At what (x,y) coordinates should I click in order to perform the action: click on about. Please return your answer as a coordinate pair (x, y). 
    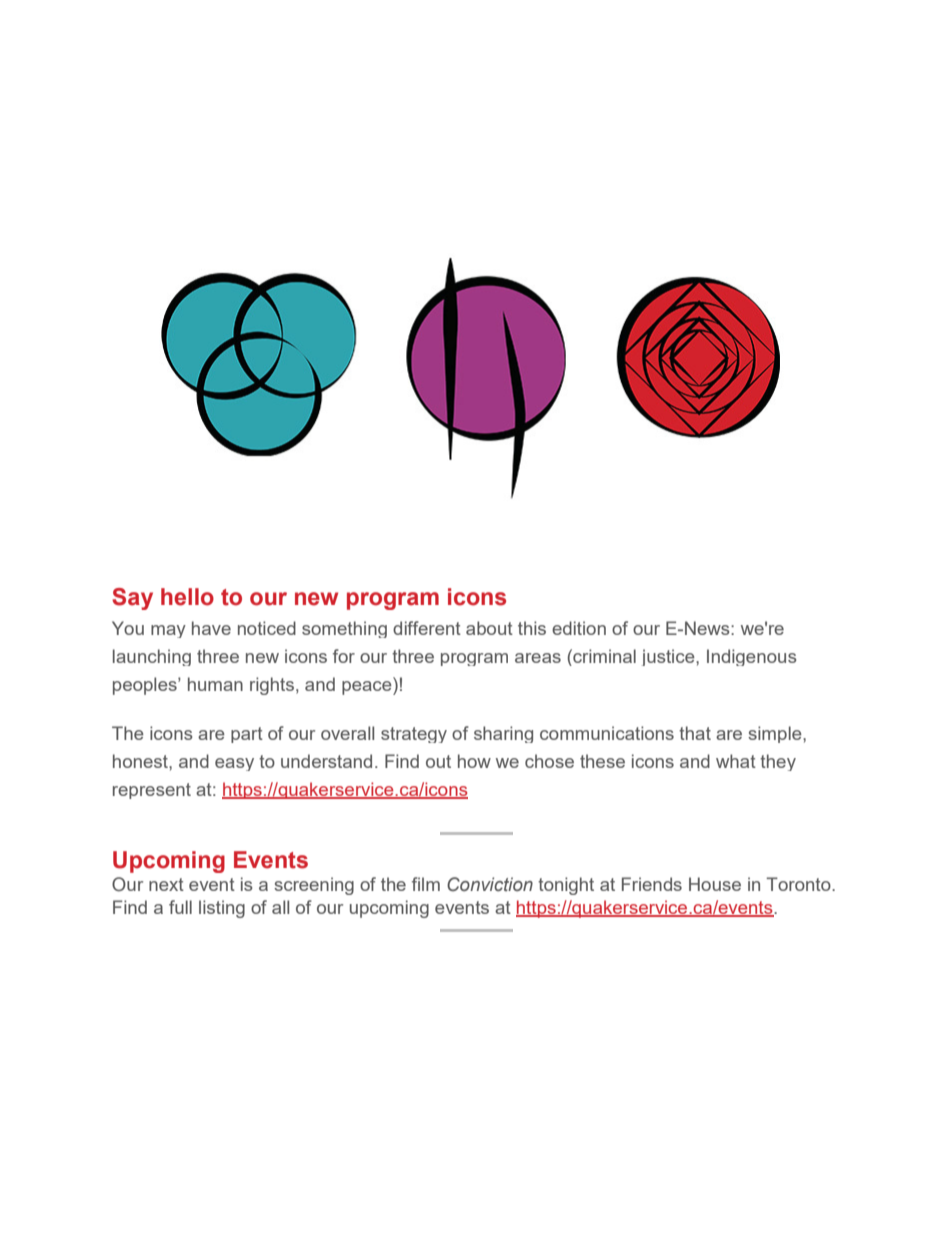
    Looking at the image, I should click on (489, 628).
